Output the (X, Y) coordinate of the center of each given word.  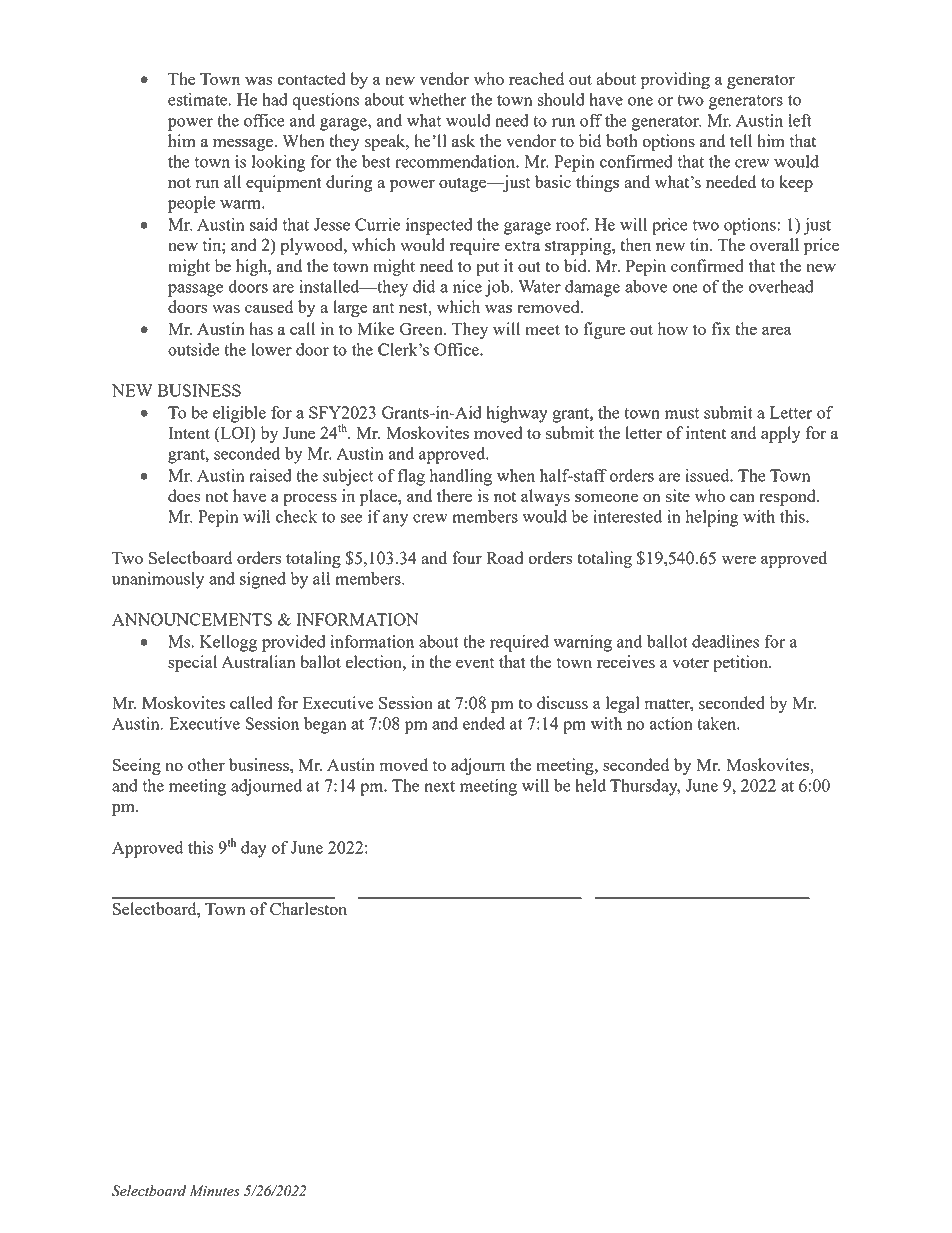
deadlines (725, 641)
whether (438, 99)
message (244, 144)
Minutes (215, 1191)
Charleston (308, 908)
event (475, 663)
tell (741, 140)
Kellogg (228, 643)
